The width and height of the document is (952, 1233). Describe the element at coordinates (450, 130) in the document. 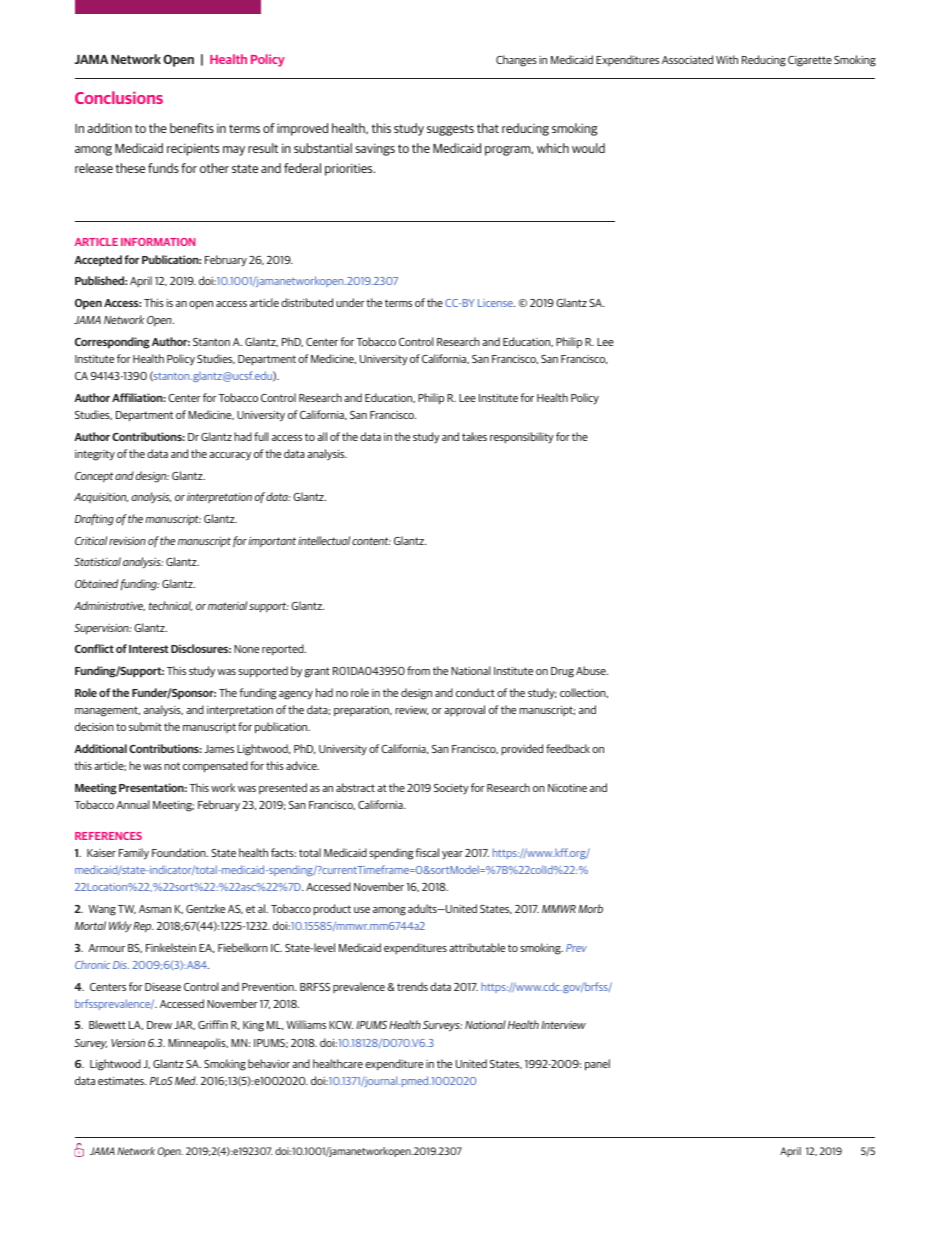

I see `suggests` at that location.
